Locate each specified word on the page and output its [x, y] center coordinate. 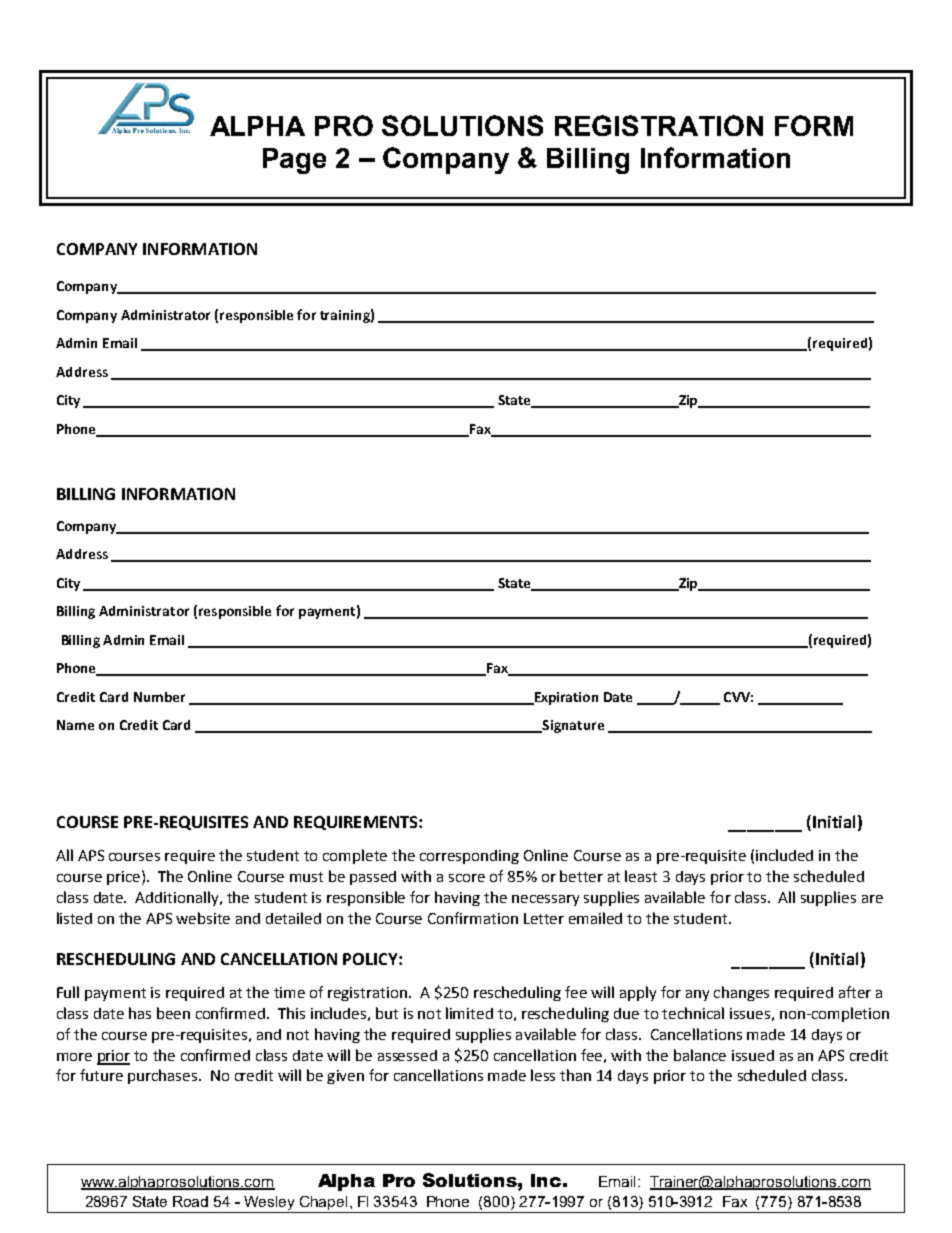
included [784, 855]
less [543, 1075]
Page [294, 161]
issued [753, 1055]
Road [190, 1201]
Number [159, 697]
